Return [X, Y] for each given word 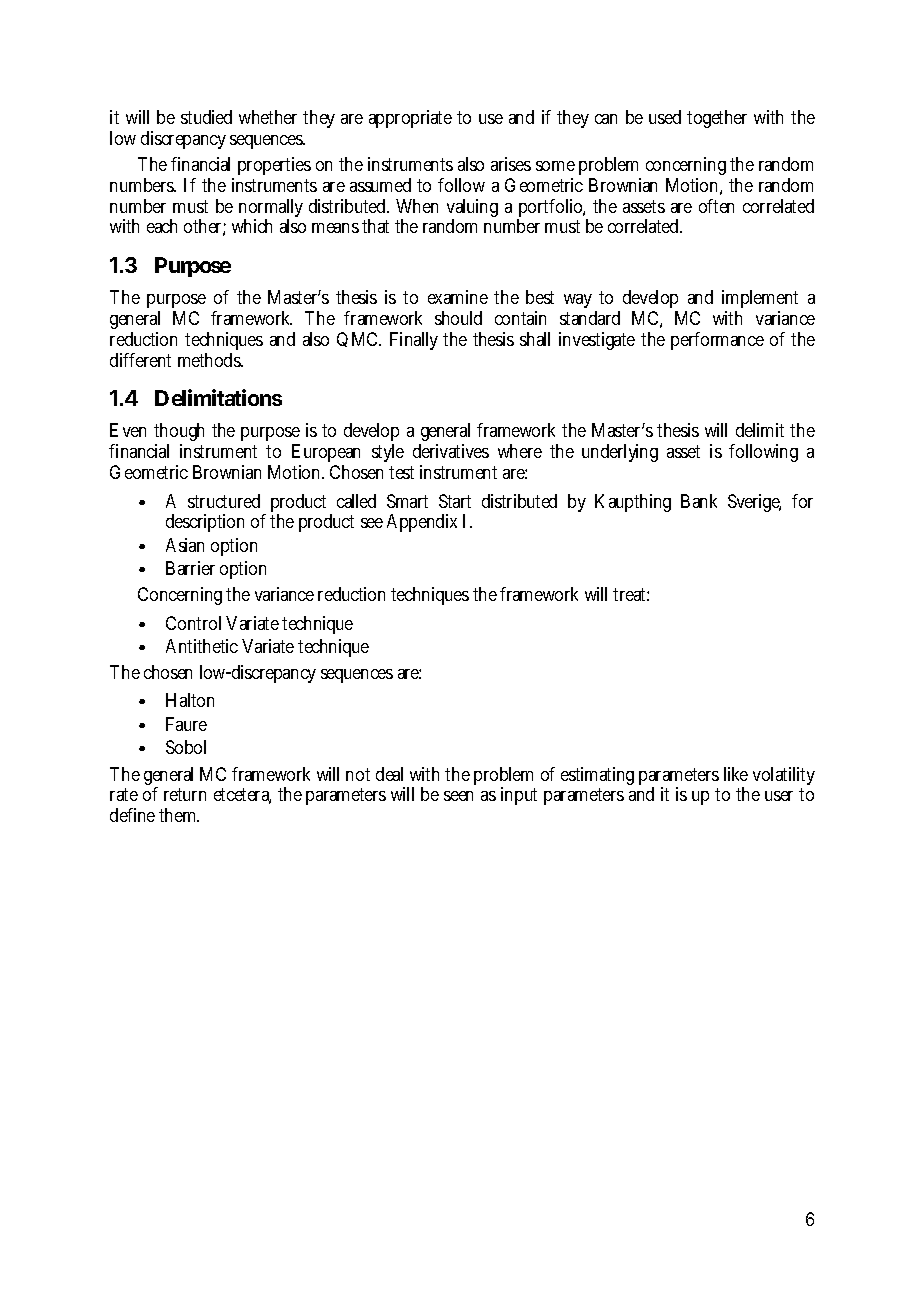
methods [210, 360]
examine [458, 297]
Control [193, 623]
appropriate [410, 119]
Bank [699, 501]
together [717, 119]
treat [631, 594]
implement [760, 301]
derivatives [451, 451]
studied [206, 117]
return [185, 794]
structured [224, 501]
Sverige [754, 503]
